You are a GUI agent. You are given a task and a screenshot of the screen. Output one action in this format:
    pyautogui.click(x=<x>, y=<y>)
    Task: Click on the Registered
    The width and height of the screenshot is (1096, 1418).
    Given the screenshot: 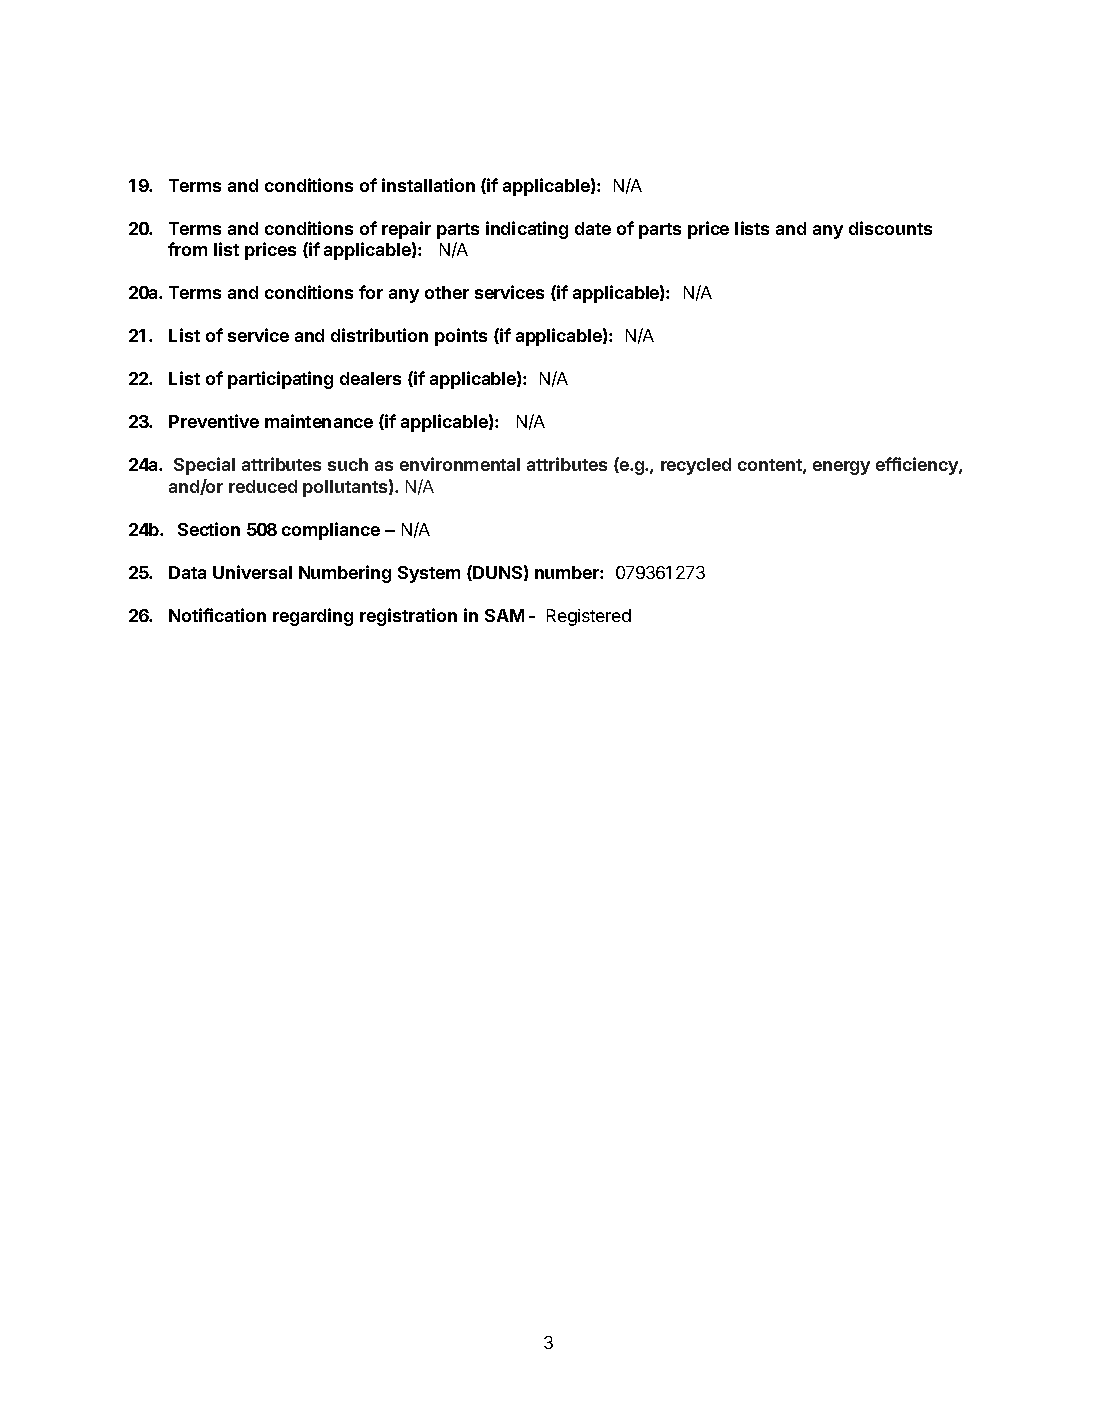 What is the action you would take?
    pyautogui.click(x=589, y=617)
